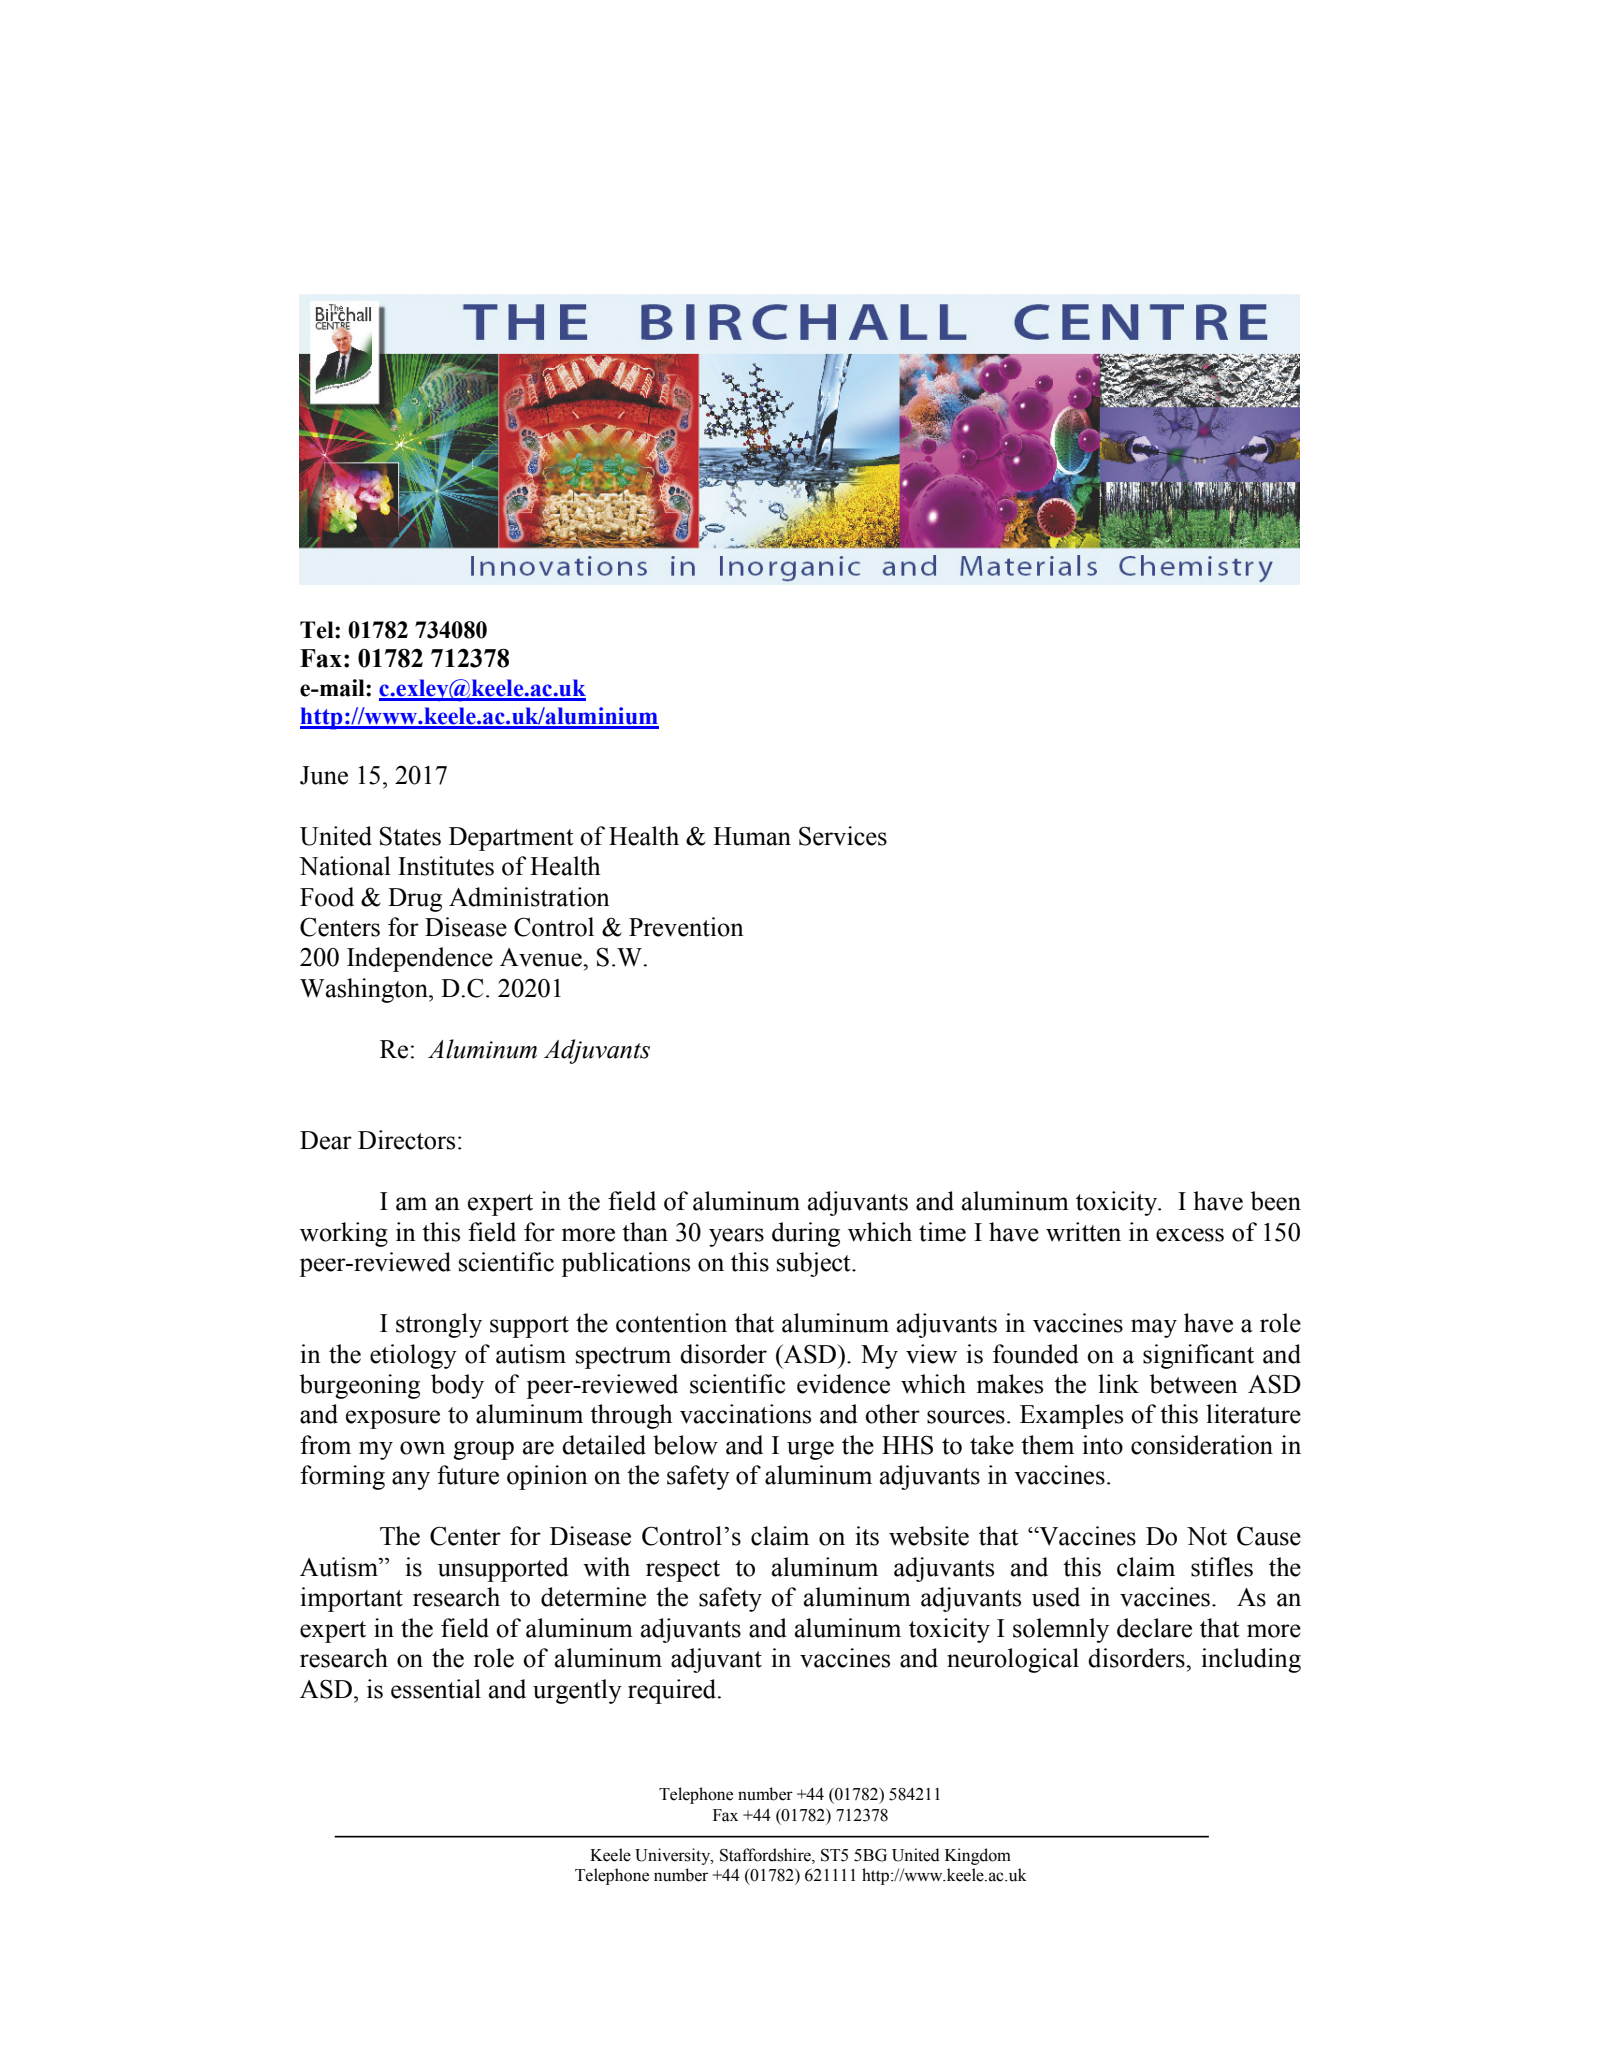 This screenshot has height=2072, width=1601. I want to click on strongly, so click(439, 1325).
